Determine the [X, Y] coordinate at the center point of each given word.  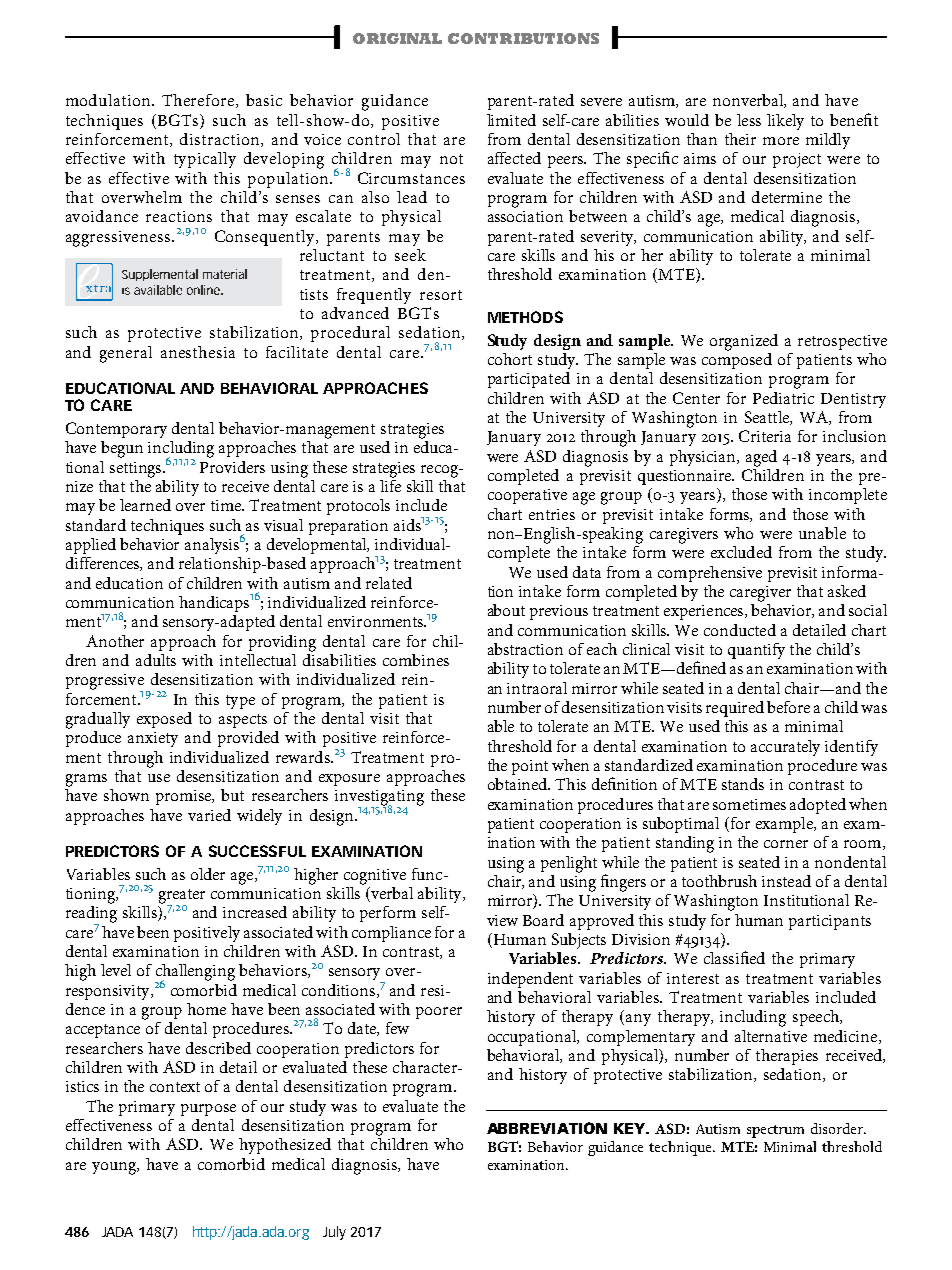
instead [786, 881]
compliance [391, 934]
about [506, 610]
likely [785, 122]
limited [511, 120]
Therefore [199, 101]
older [208, 874]
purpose [208, 1110]
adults [156, 660]
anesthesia [198, 352]
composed [737, 359]
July [334, 1233]
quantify [756, 651]
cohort [510, 359]
